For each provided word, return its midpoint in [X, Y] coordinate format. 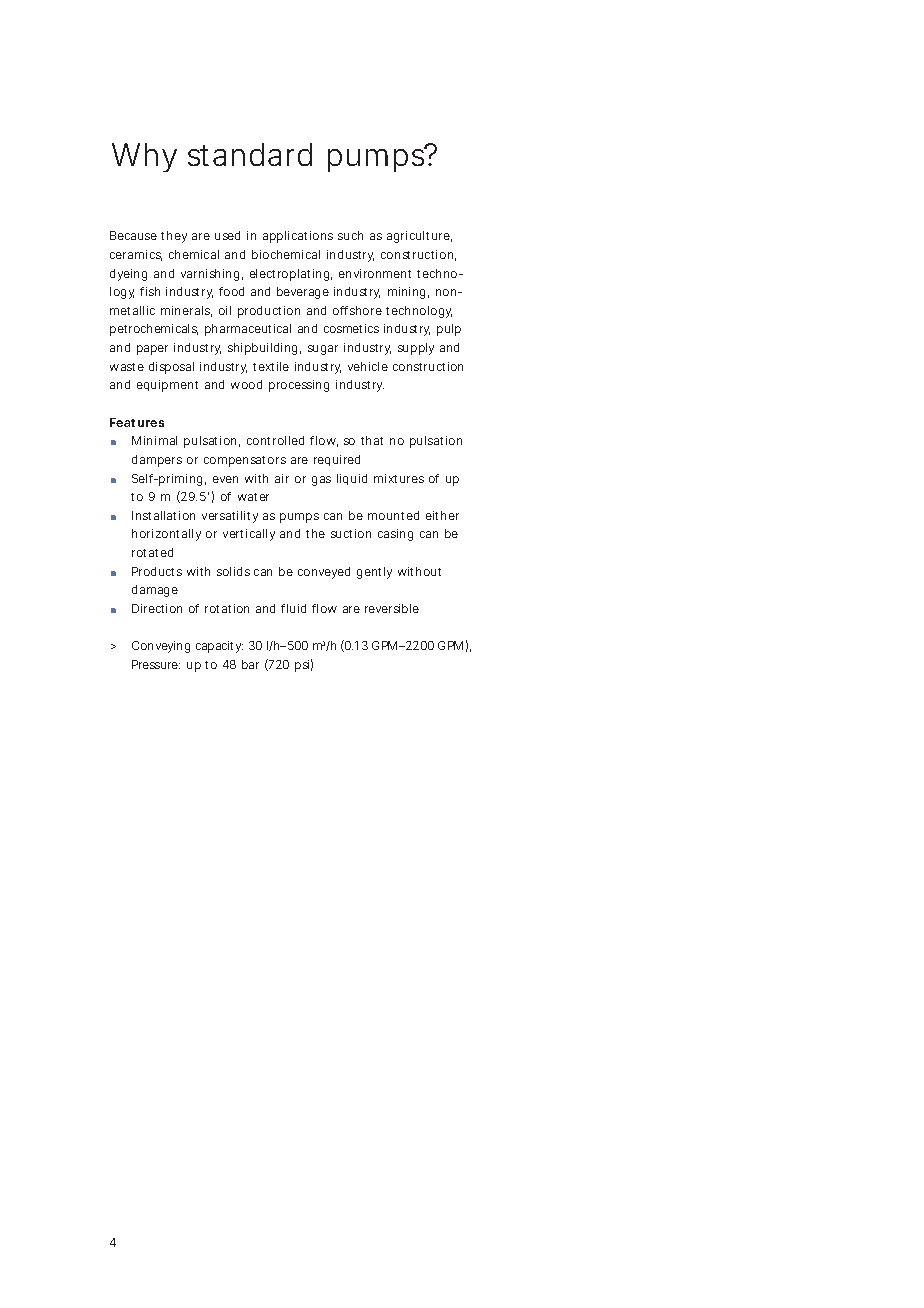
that [372, 440]
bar [250, 664]
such [350, 235]
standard [250, 154]
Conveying [161, 647]
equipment [167, 386]
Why [144, 157]
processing [299, 386]
